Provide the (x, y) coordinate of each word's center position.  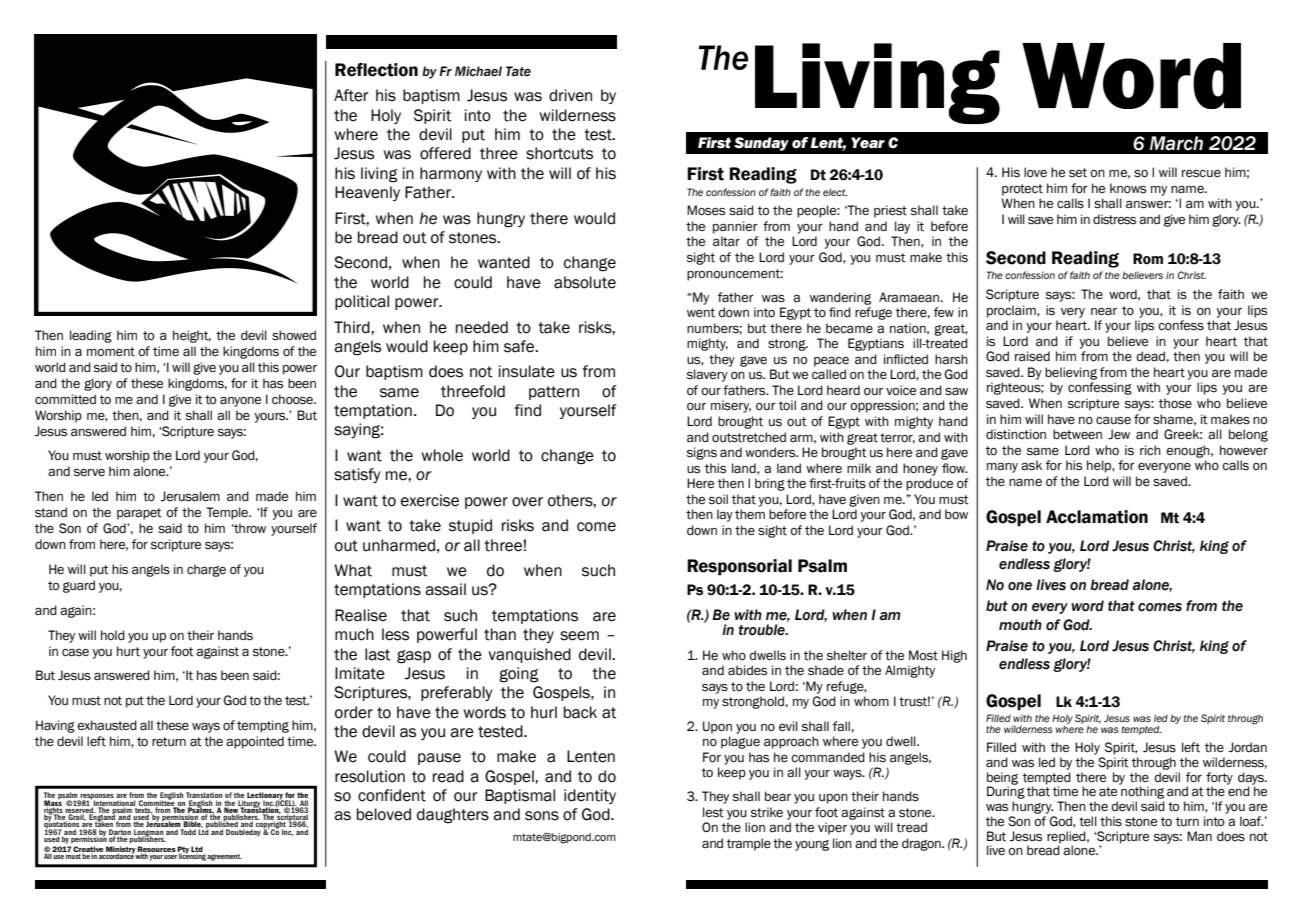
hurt (128, 651)
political (362, 302)
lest (713, 812)
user (170, 857)
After (351, 95)
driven (570, 95)
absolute (585, 282)
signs (702, 453)
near (1104, 311)
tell (1088, 821)
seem (579, 636)
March (1176, 143)
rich (1150, 450)
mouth (1020, 625)
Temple (228, 513)
